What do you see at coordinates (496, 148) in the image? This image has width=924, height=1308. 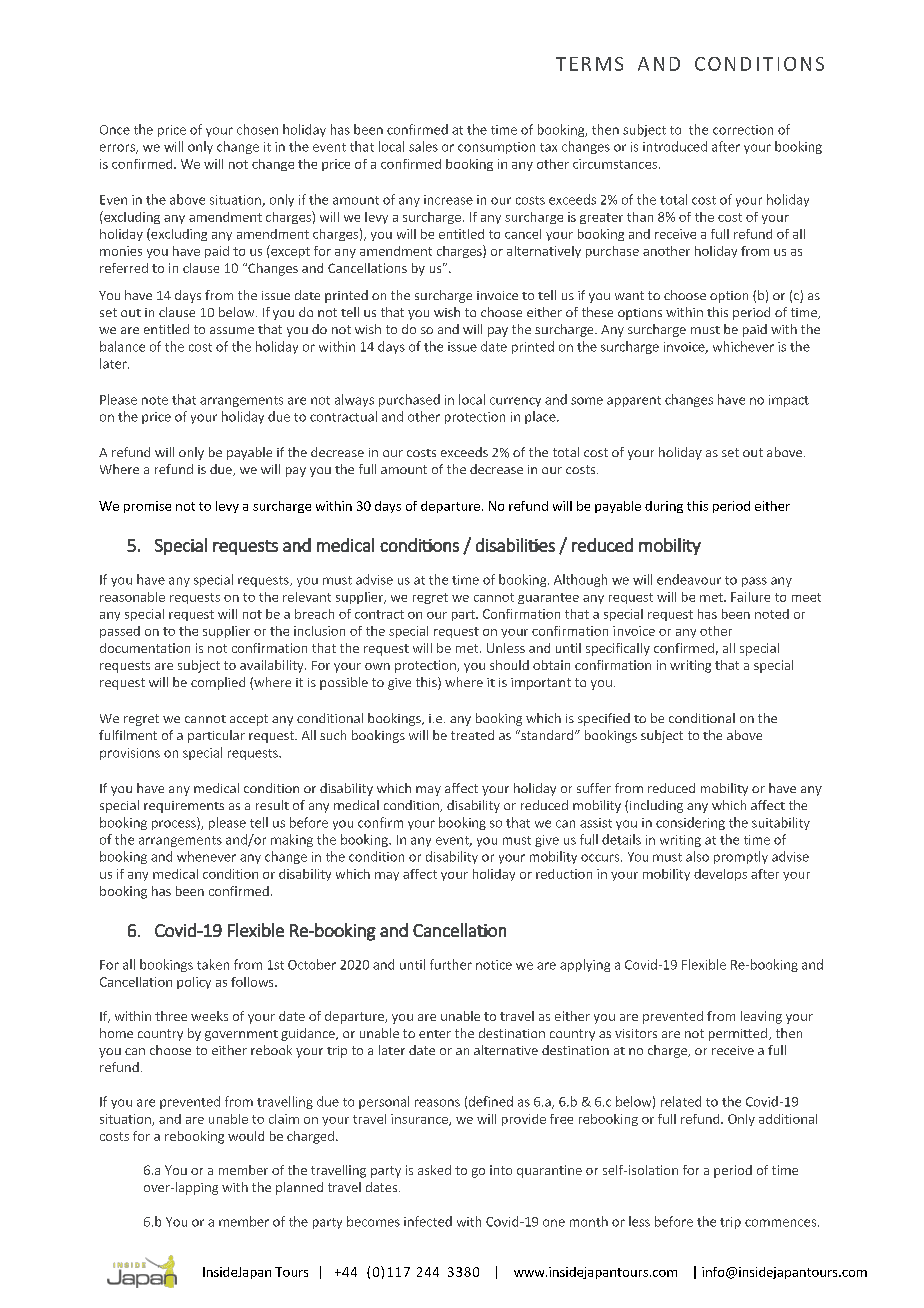 I see `consumption` at bounding box center [496, 148].
